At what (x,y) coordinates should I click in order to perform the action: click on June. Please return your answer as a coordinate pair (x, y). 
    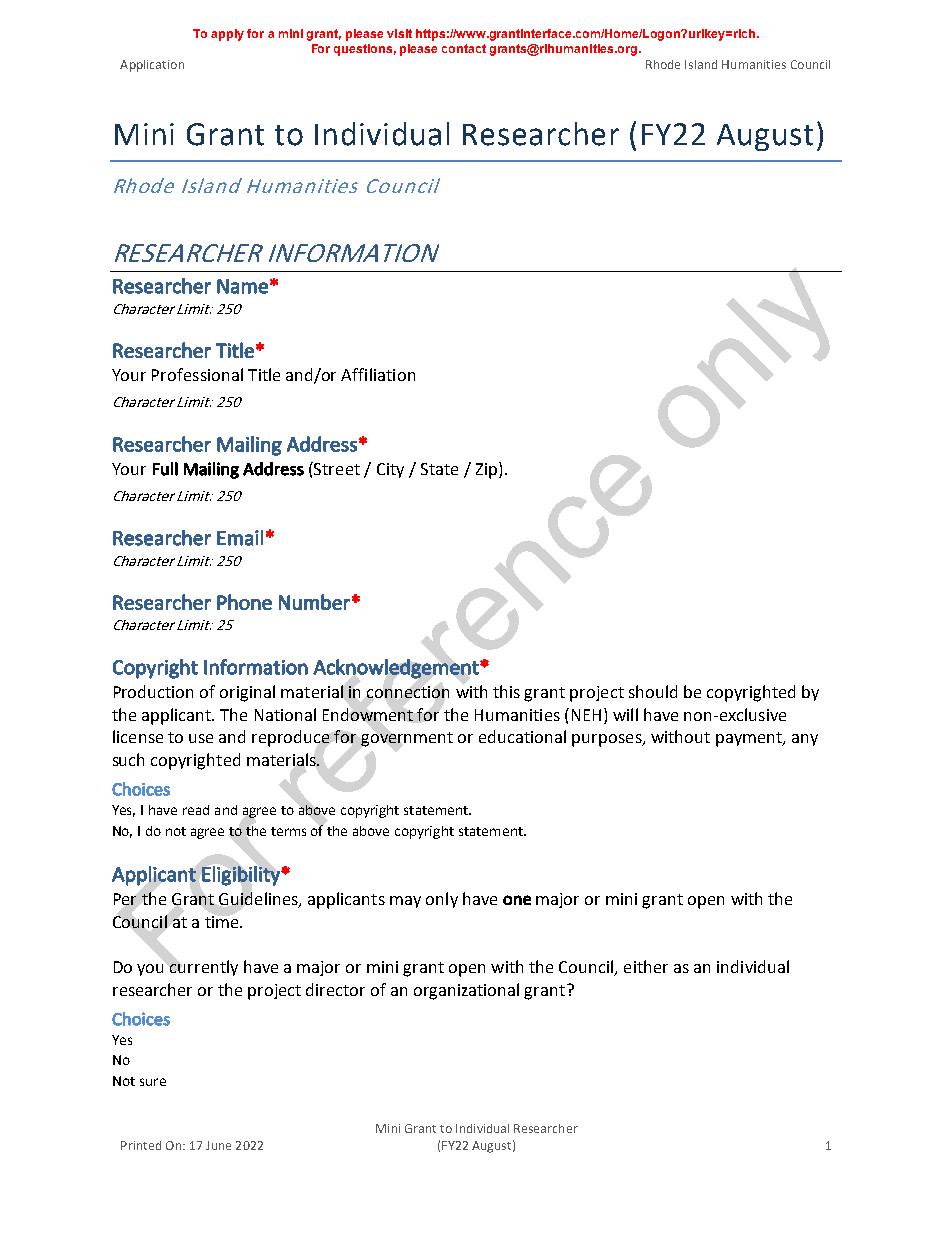
    Looking at the image, I should click on (218, 1145).
